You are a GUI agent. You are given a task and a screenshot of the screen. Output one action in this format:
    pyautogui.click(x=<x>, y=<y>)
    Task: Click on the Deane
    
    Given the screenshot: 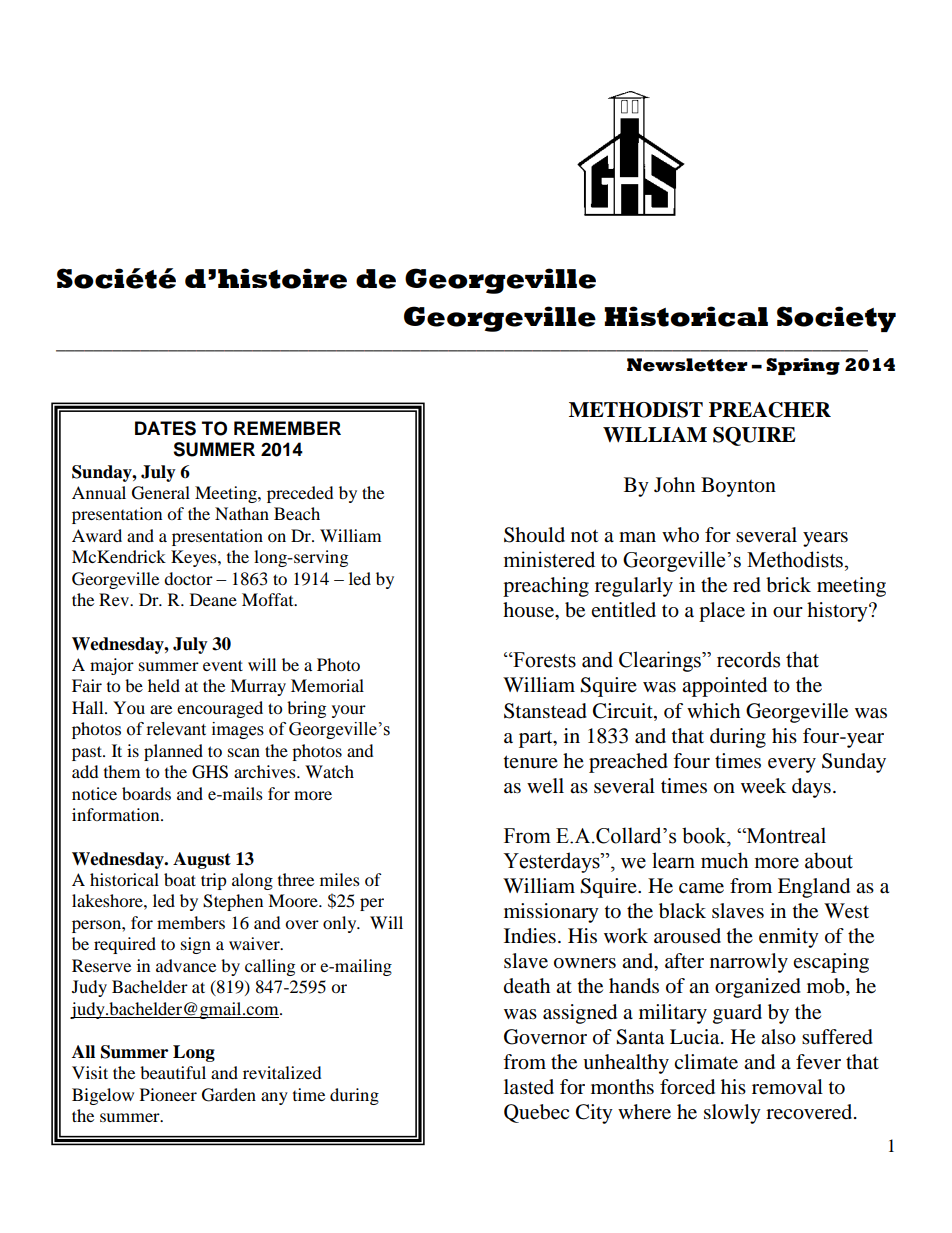 What is the action you would take?
    pyautogui.click(x=213, y=599)
